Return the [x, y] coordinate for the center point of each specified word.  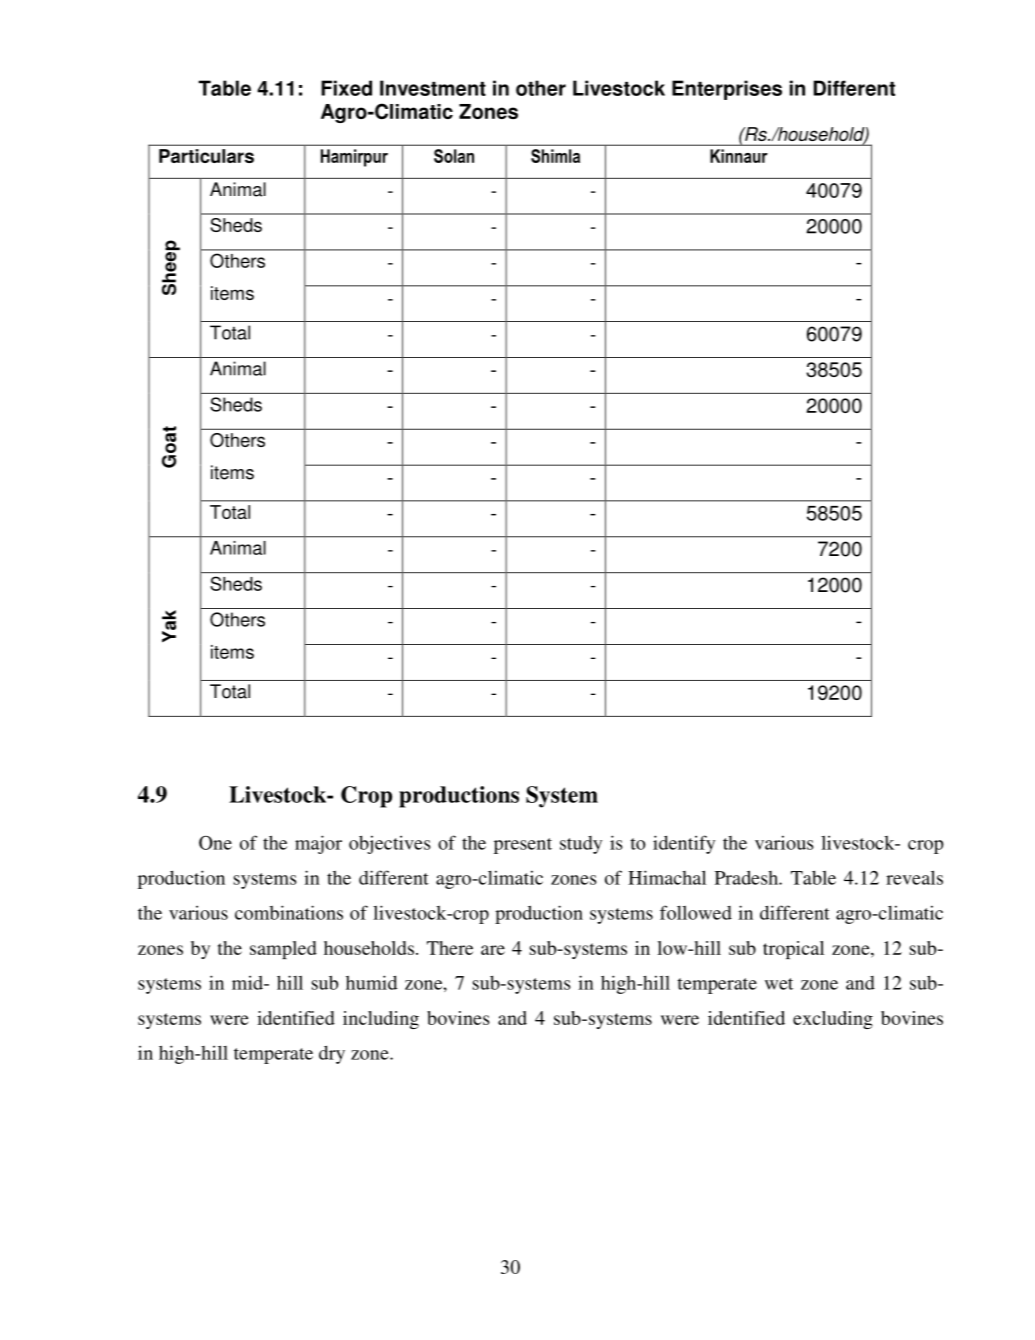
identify [684, 844]
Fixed [346, 88]
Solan [454, 156]
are [493, 950]
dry [332, 1054]
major [318, 844]
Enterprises [727, 90]
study [581, 845]
